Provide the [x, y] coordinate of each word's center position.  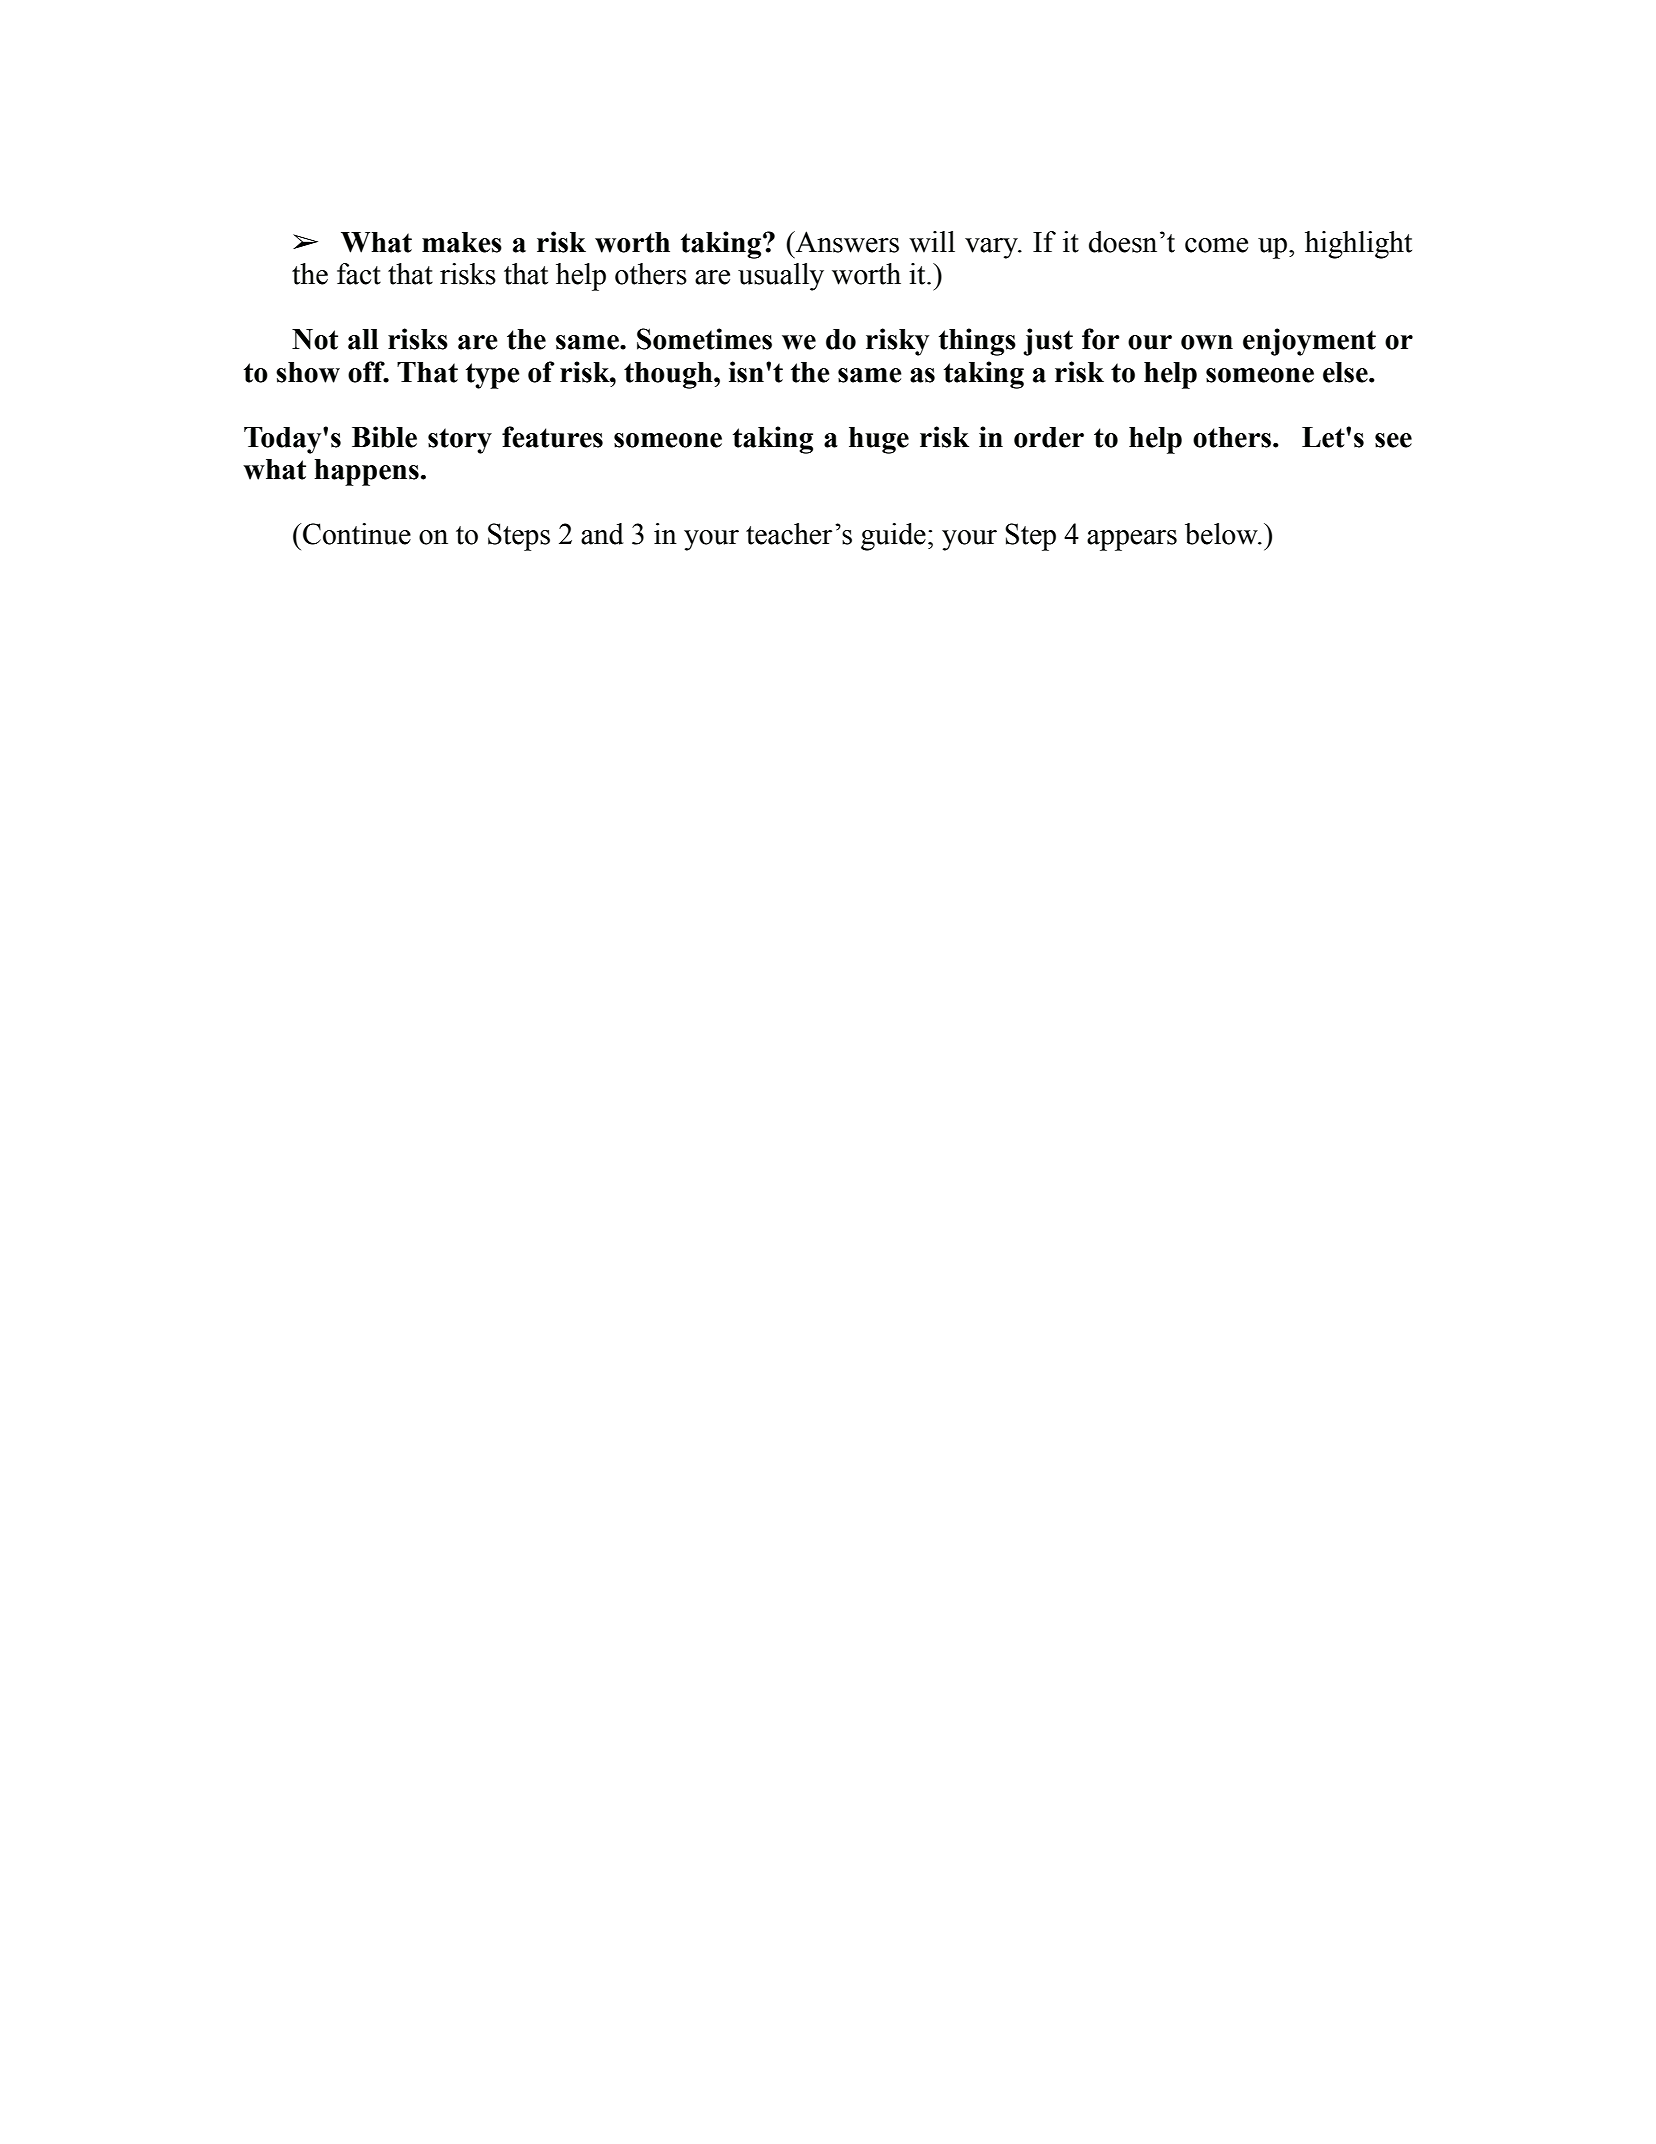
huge [879, 440]
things [977, 342]
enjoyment [1309, 342]
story [460, 441]
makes [462, 242]
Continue [357, 534]
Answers [846, 242]
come [1216, 245]
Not [315, 339]
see [1393, 440]
